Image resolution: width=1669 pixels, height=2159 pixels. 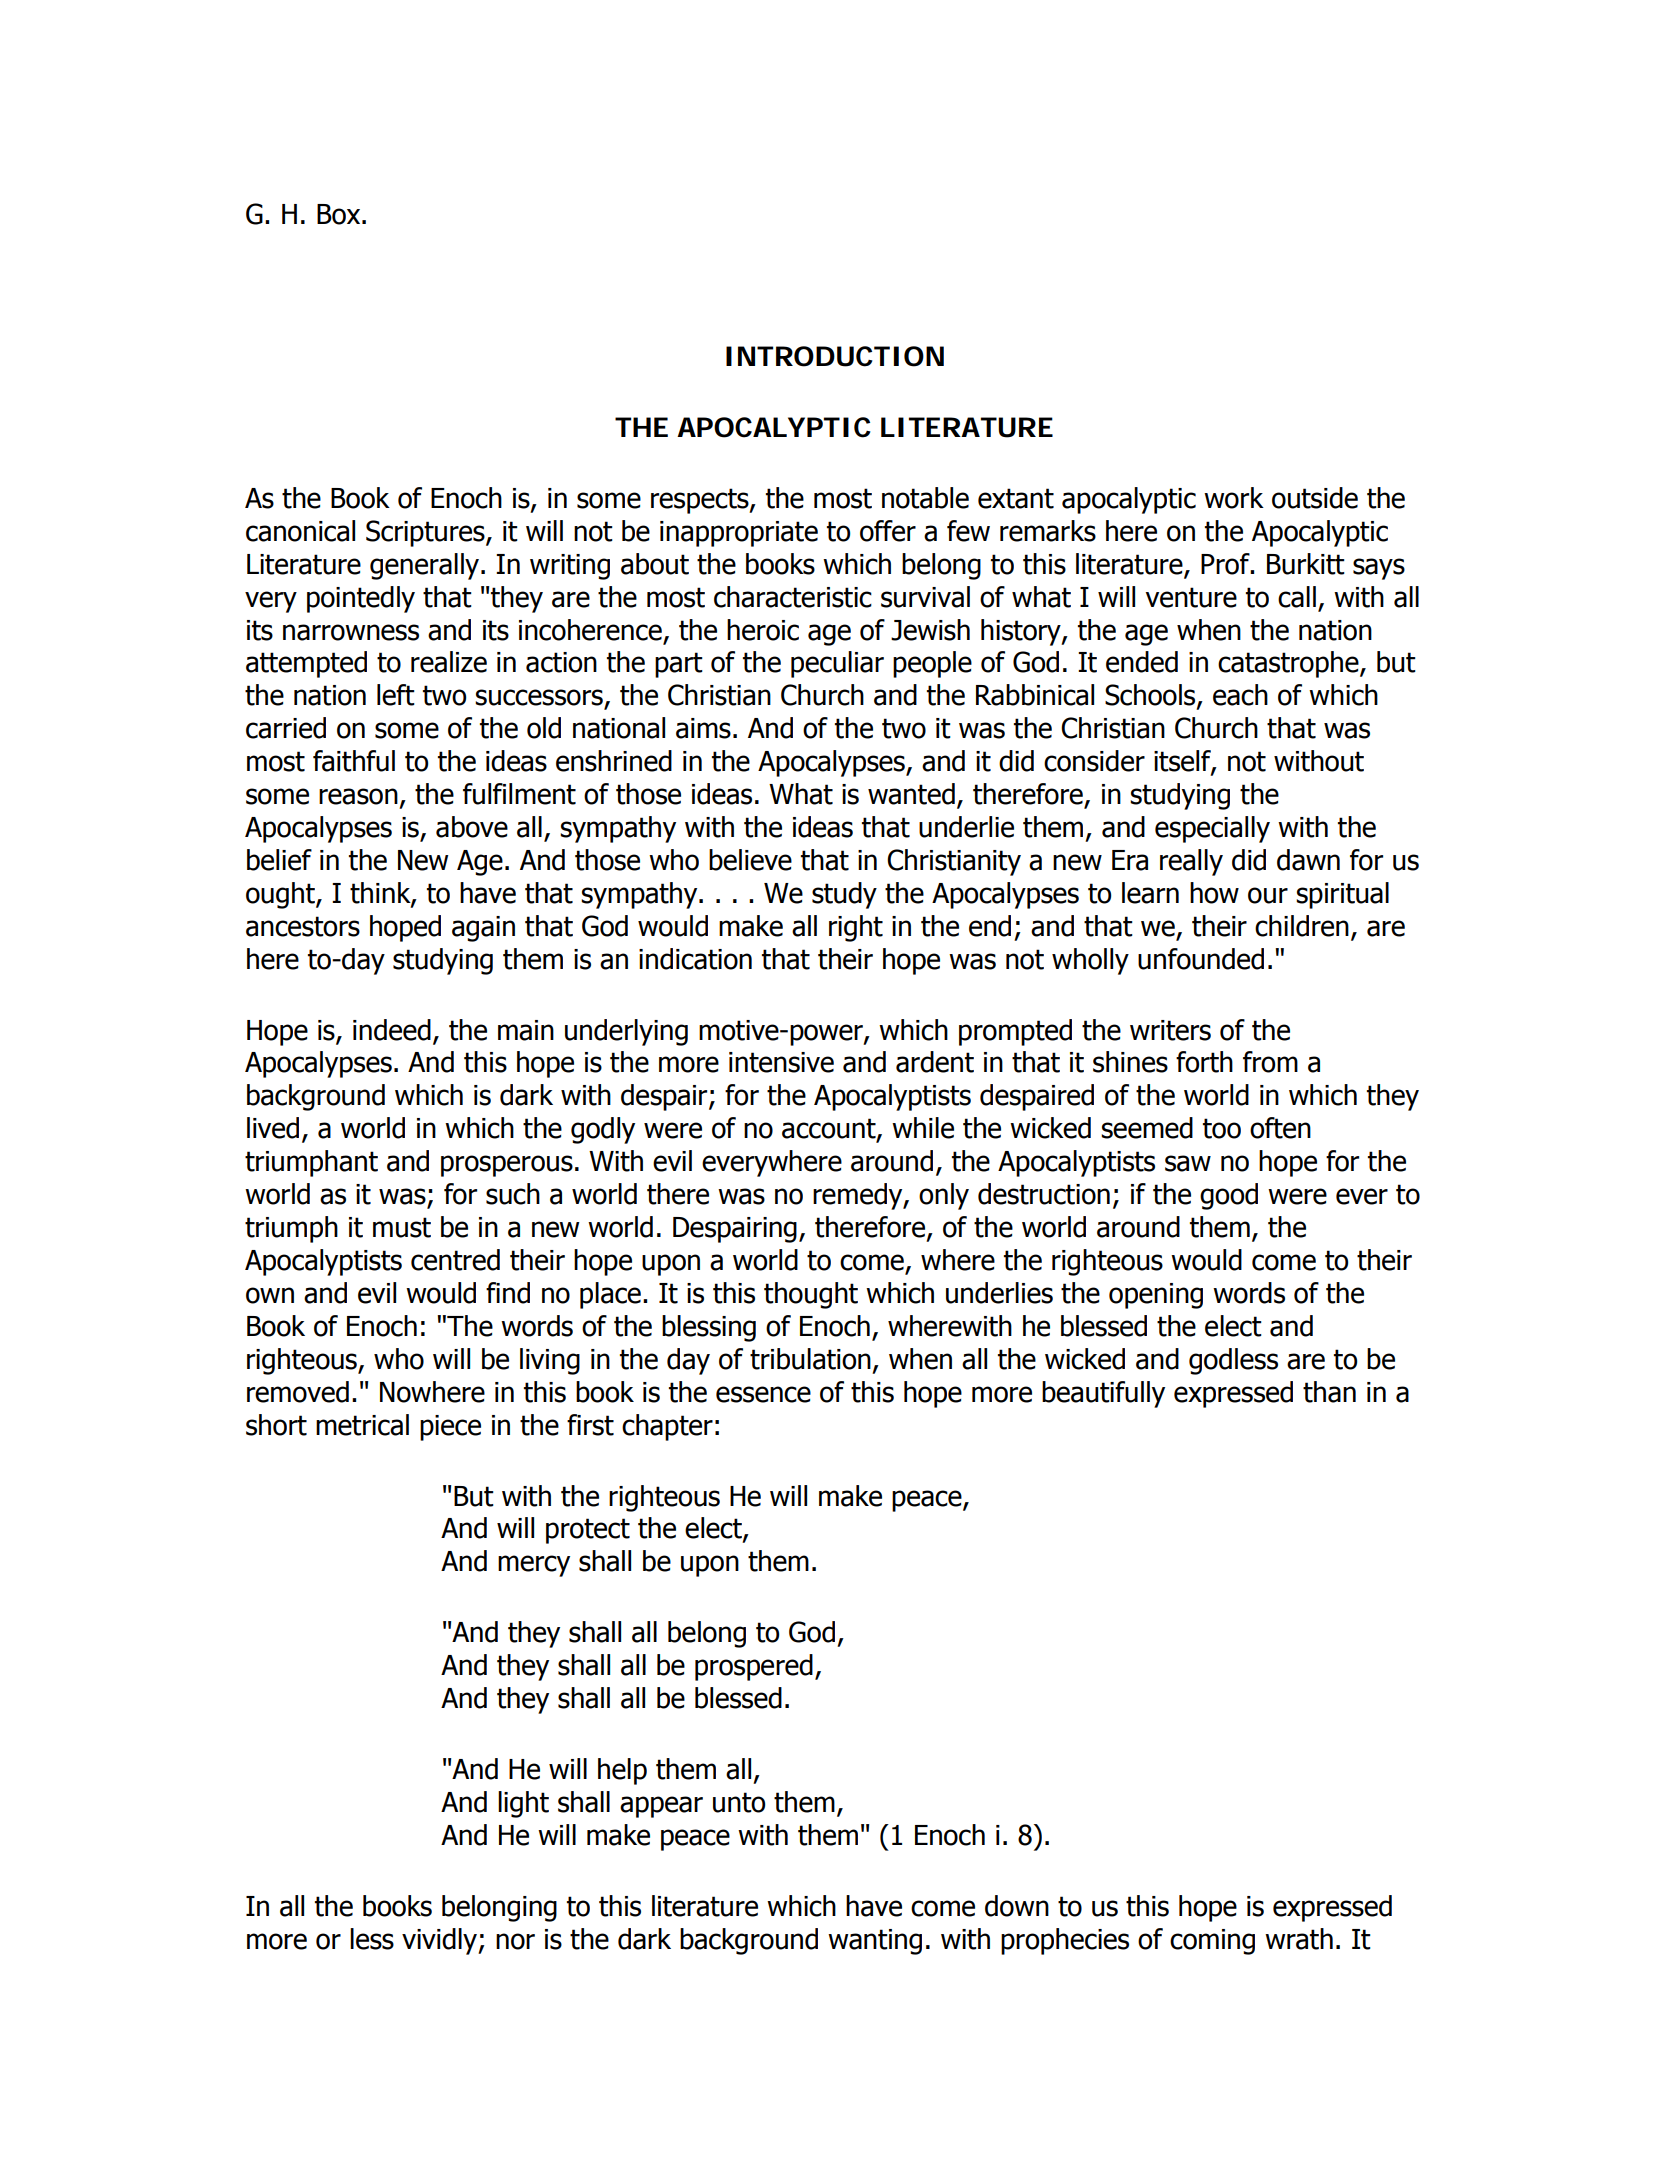 What do you see at coordinates (750, 860) in the document?
I see `believe` at bounding box center [750, 860].
